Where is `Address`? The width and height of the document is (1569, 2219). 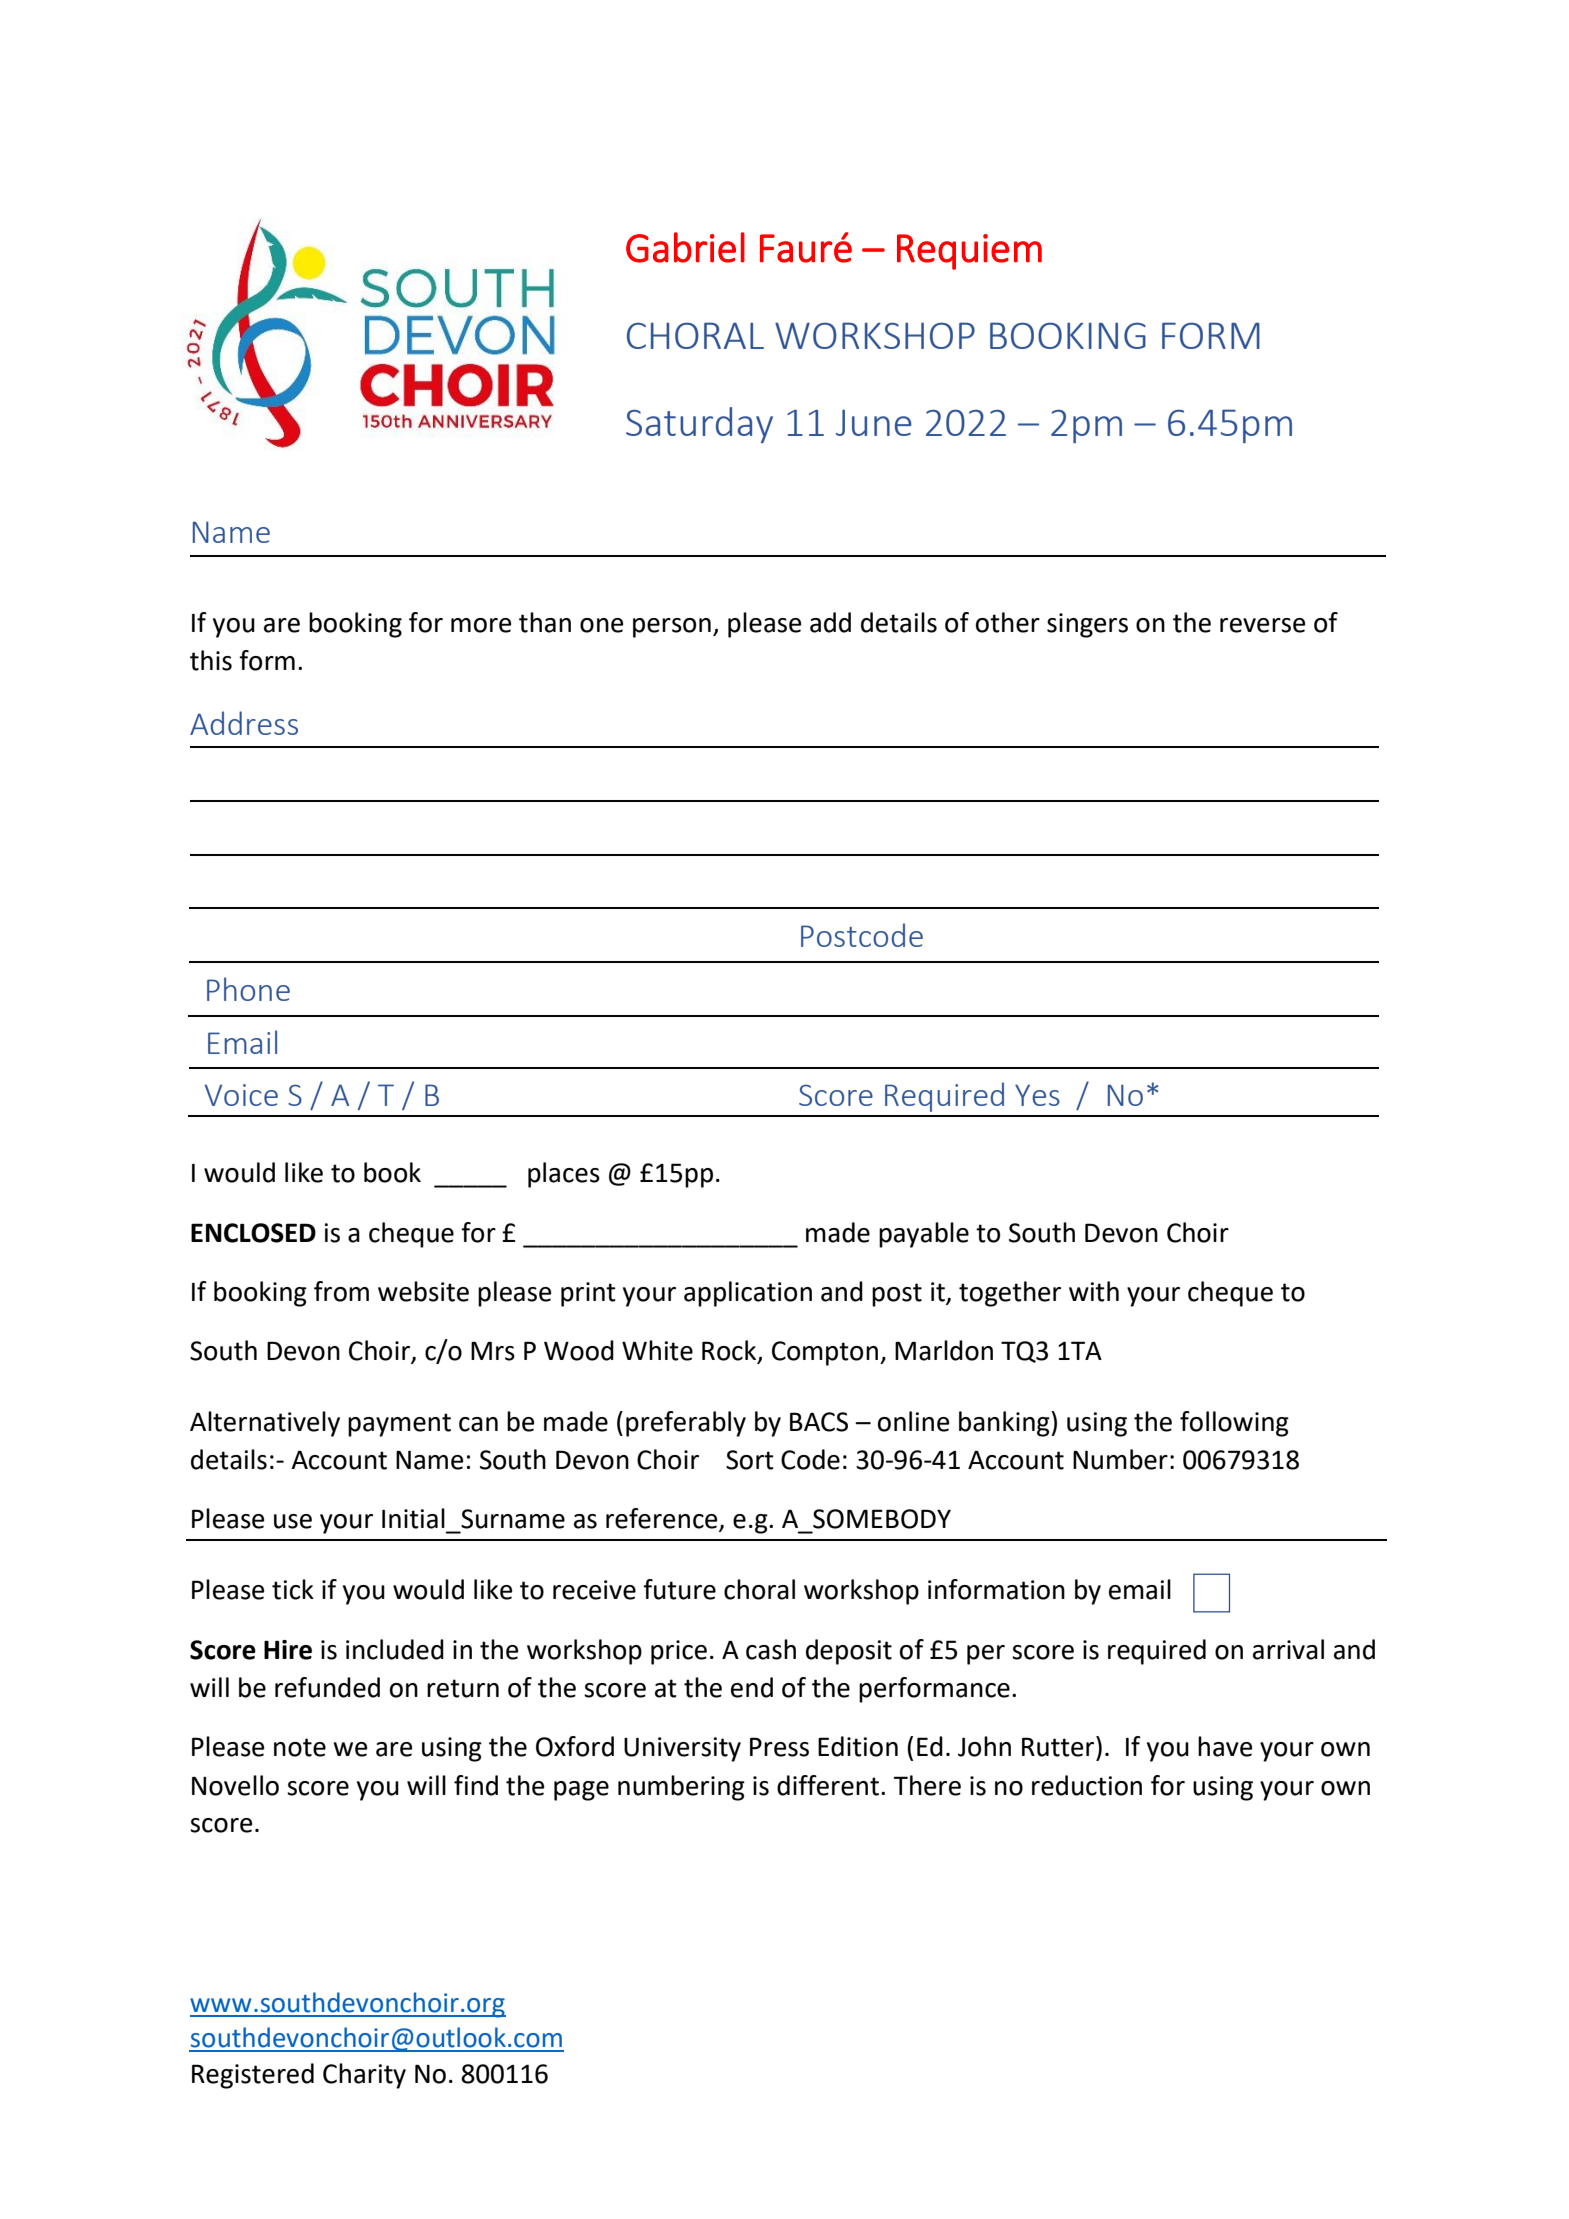 Address is located at coordinates (244, 723).
